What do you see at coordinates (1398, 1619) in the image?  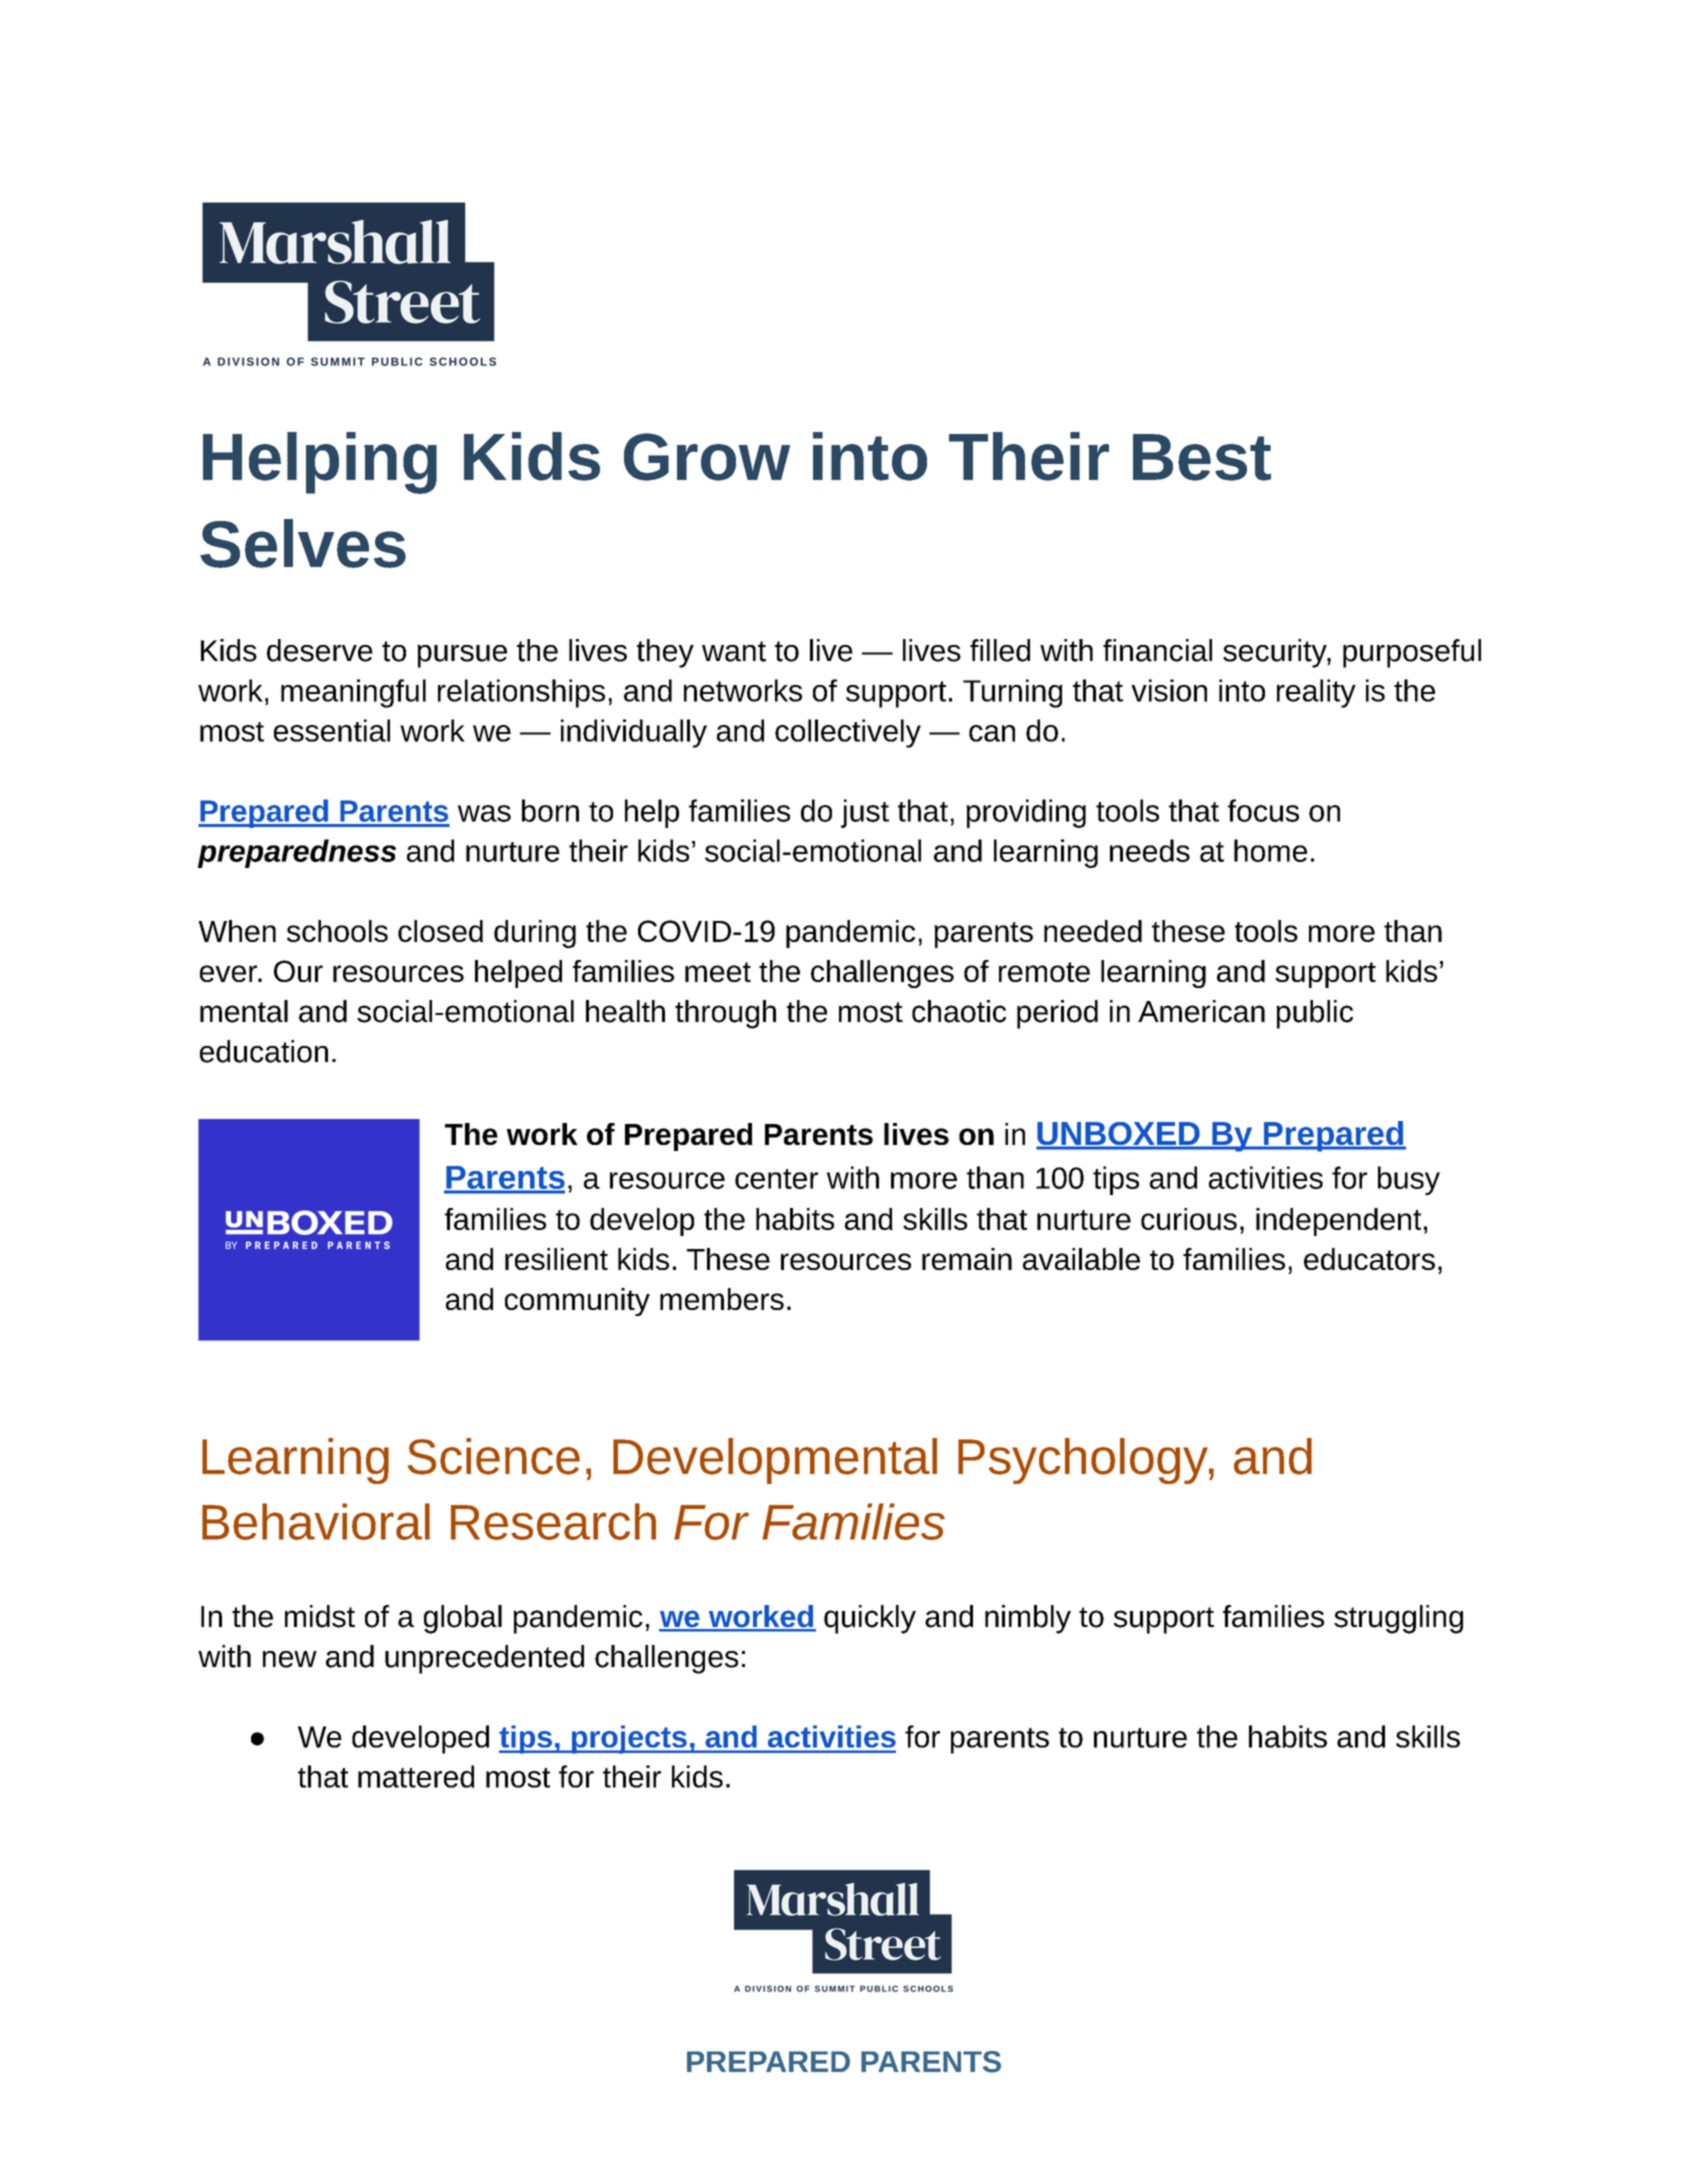 I see `struggling` at bounding box center [1398, 1619].
